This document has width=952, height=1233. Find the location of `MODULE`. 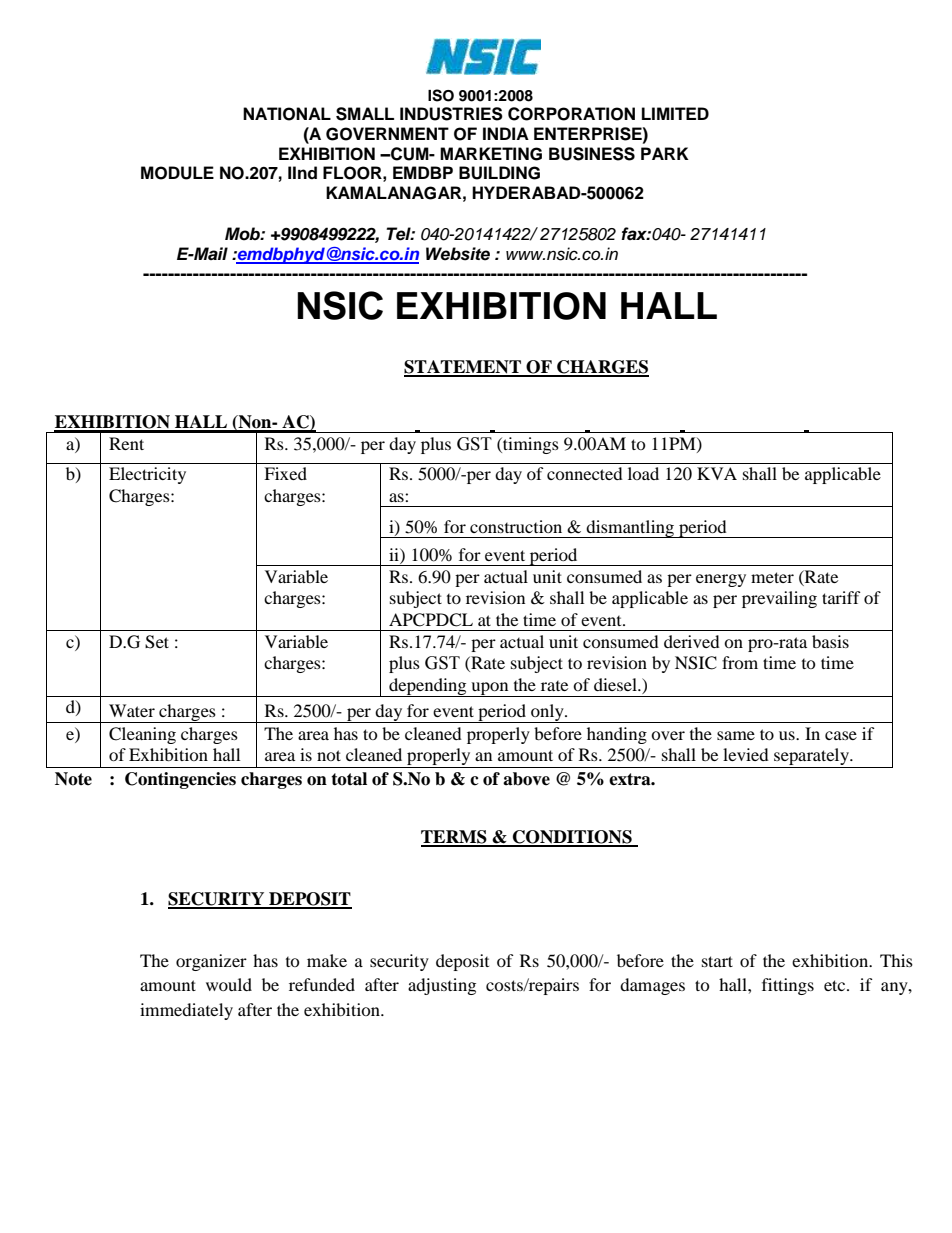

MODULE is located at coordinates (177, 173).
